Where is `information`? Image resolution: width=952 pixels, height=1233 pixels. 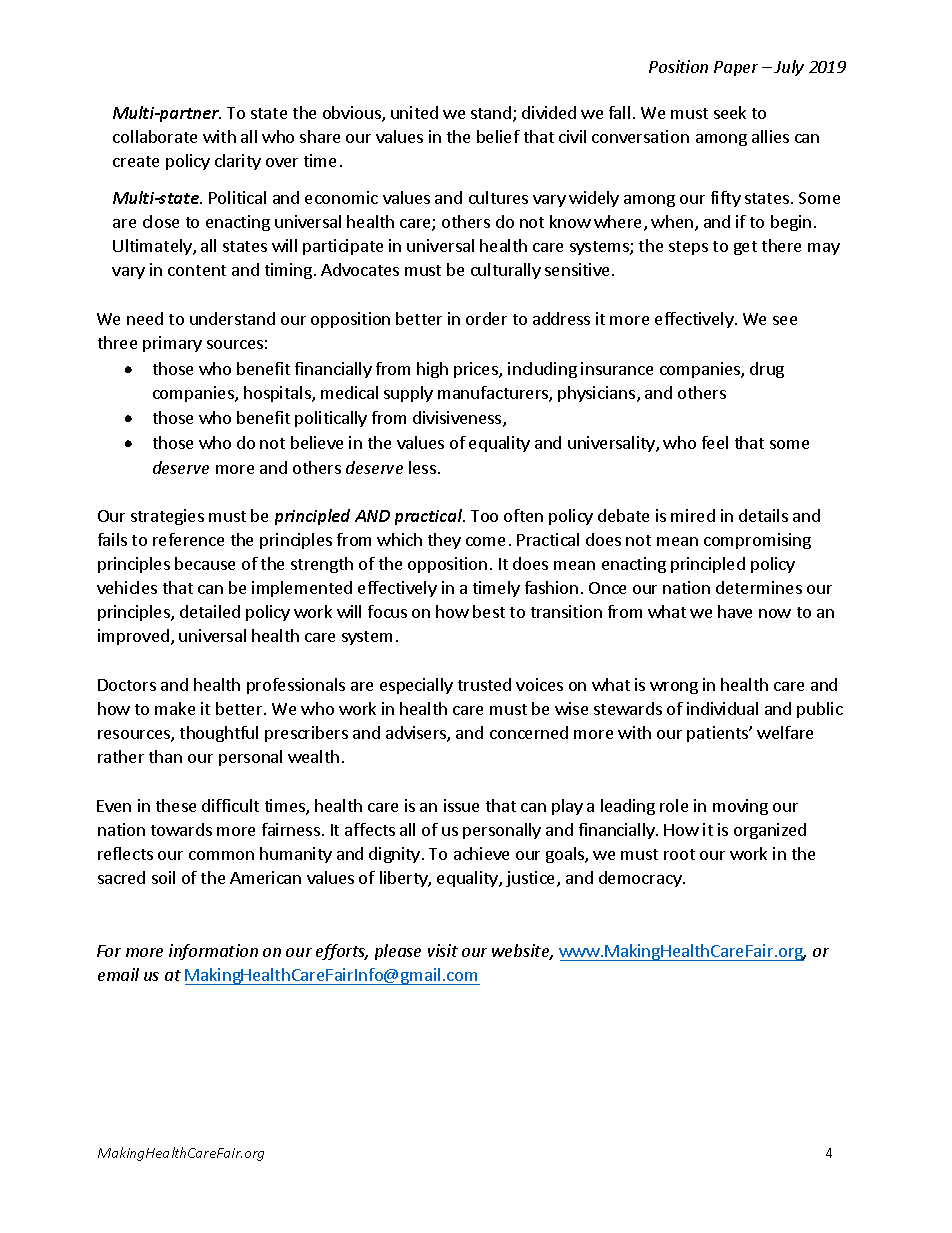 information is located at coordinates (213, 952).
